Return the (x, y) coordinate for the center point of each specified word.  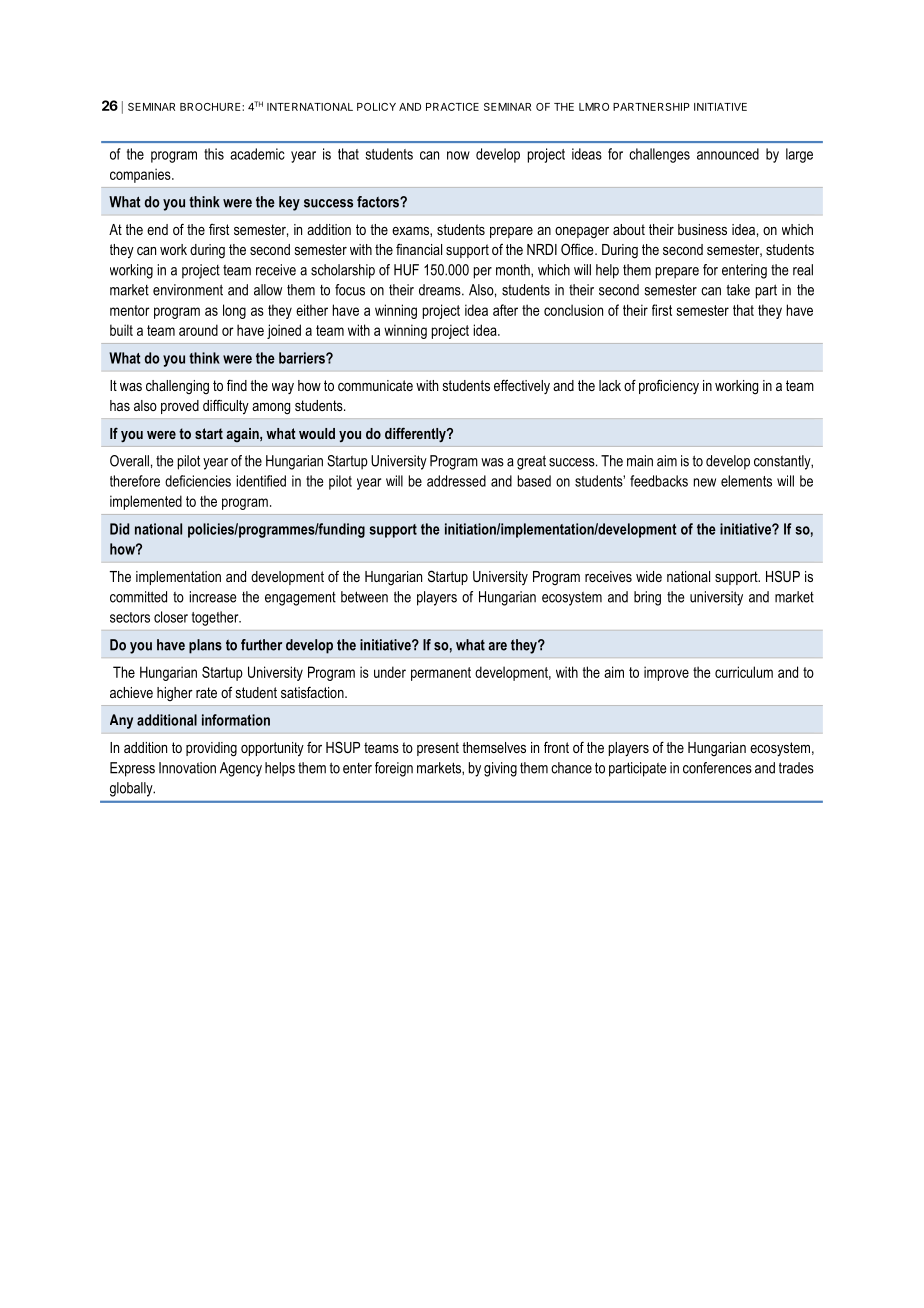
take (738, 290)
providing (211, 749)
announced (728, 154)
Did (119, 529)
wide (649, 576)
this (214, 154)
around (198, 330)
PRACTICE (452, 107)
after (505, 310)
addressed (456, 481)
